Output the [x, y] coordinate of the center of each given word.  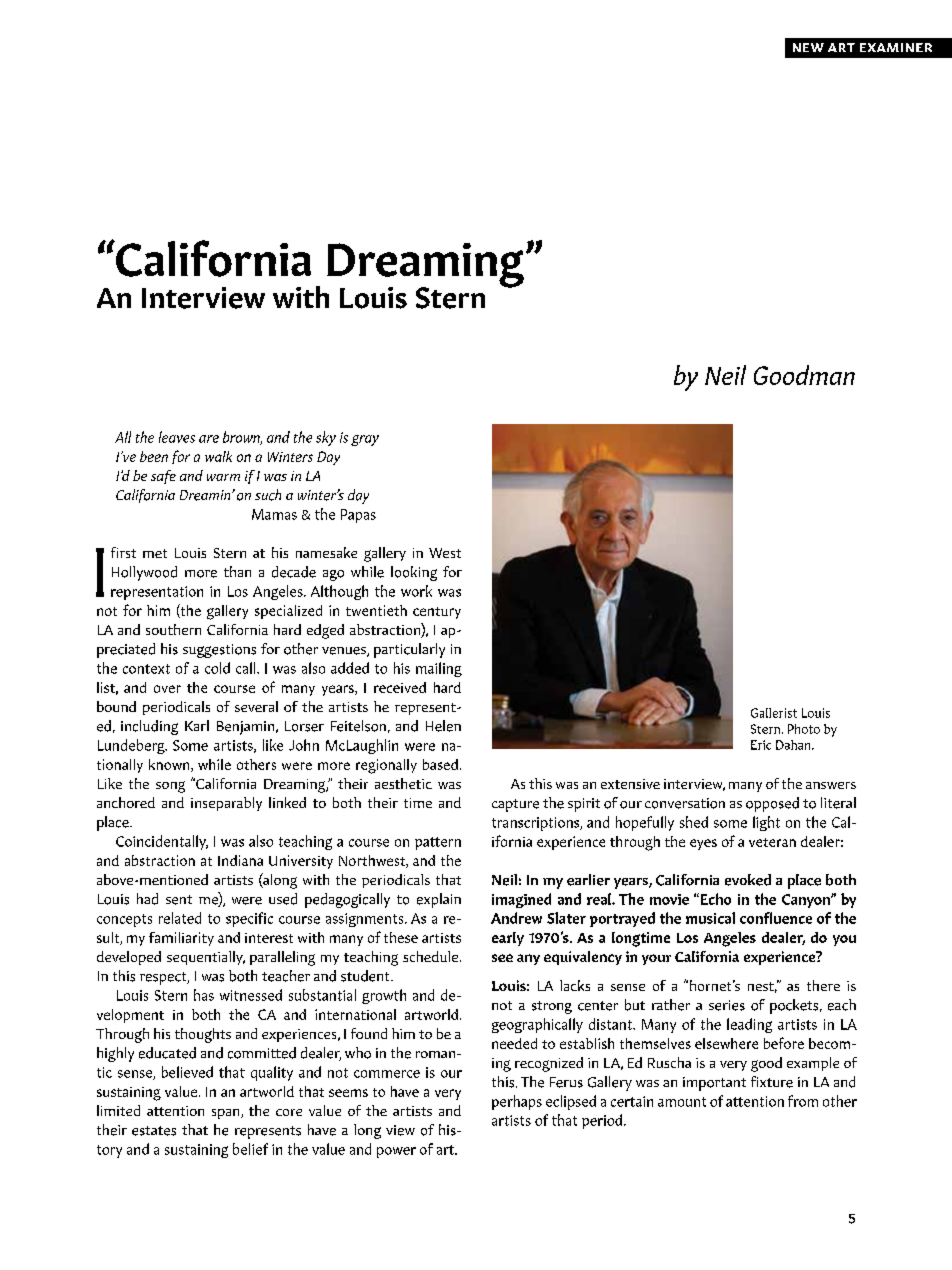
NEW [808, 47]
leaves [177, 437]
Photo [804, 729]
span [227, 1114]
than [237, 571]
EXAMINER [896, 47]
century [437, 613]
